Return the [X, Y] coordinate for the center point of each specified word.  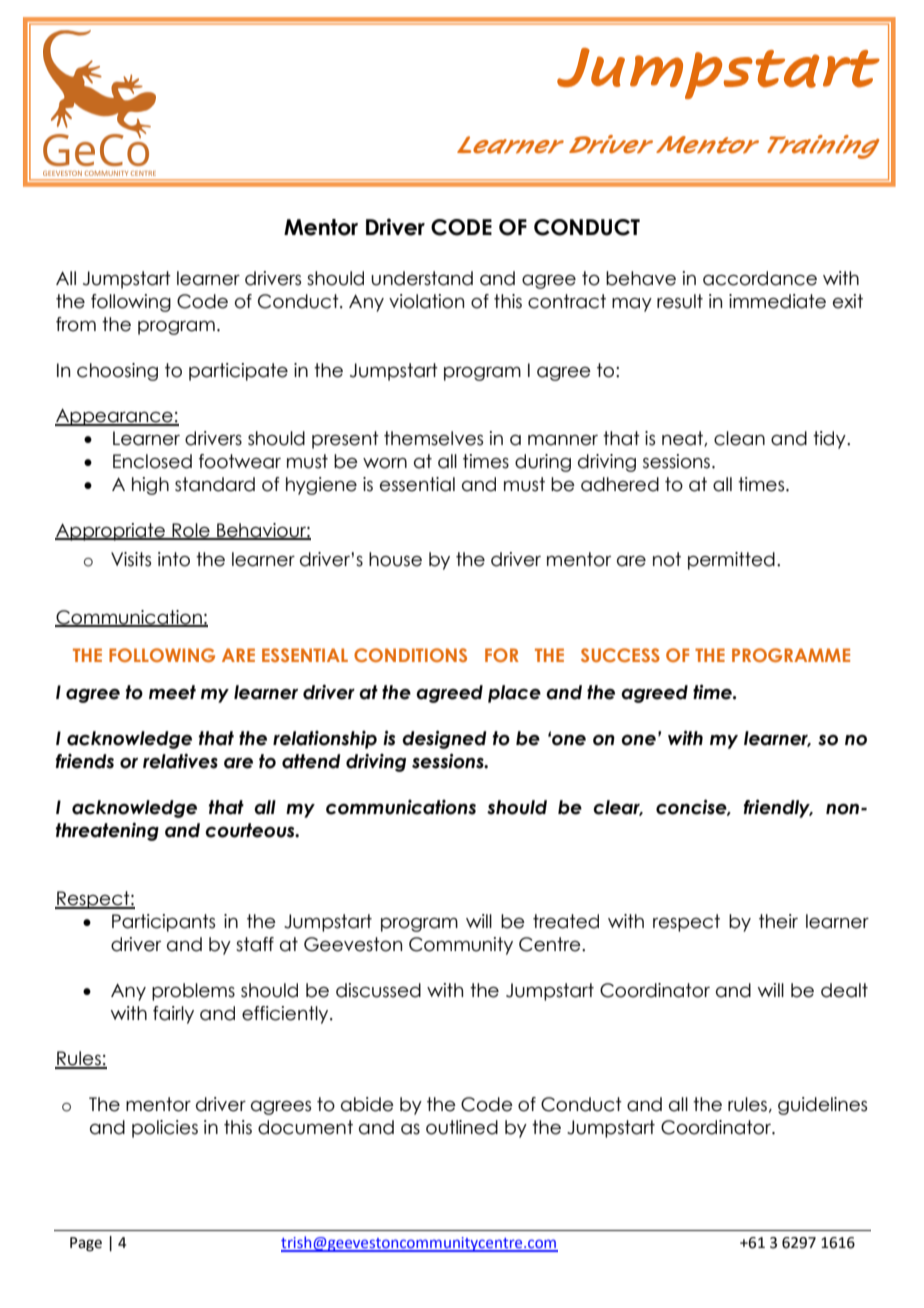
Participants [163, 923]
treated [566, 921]
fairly [173, 1015]
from [76, 324]
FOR [502, 655]
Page [86, 1244]
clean [739, 438]
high [150, 486]
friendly [778, 808]
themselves [433, 438]
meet [172, 692]
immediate [777, 301]
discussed [378, 990]
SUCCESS [620, 655]
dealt [844, 990]
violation [426, 301]
